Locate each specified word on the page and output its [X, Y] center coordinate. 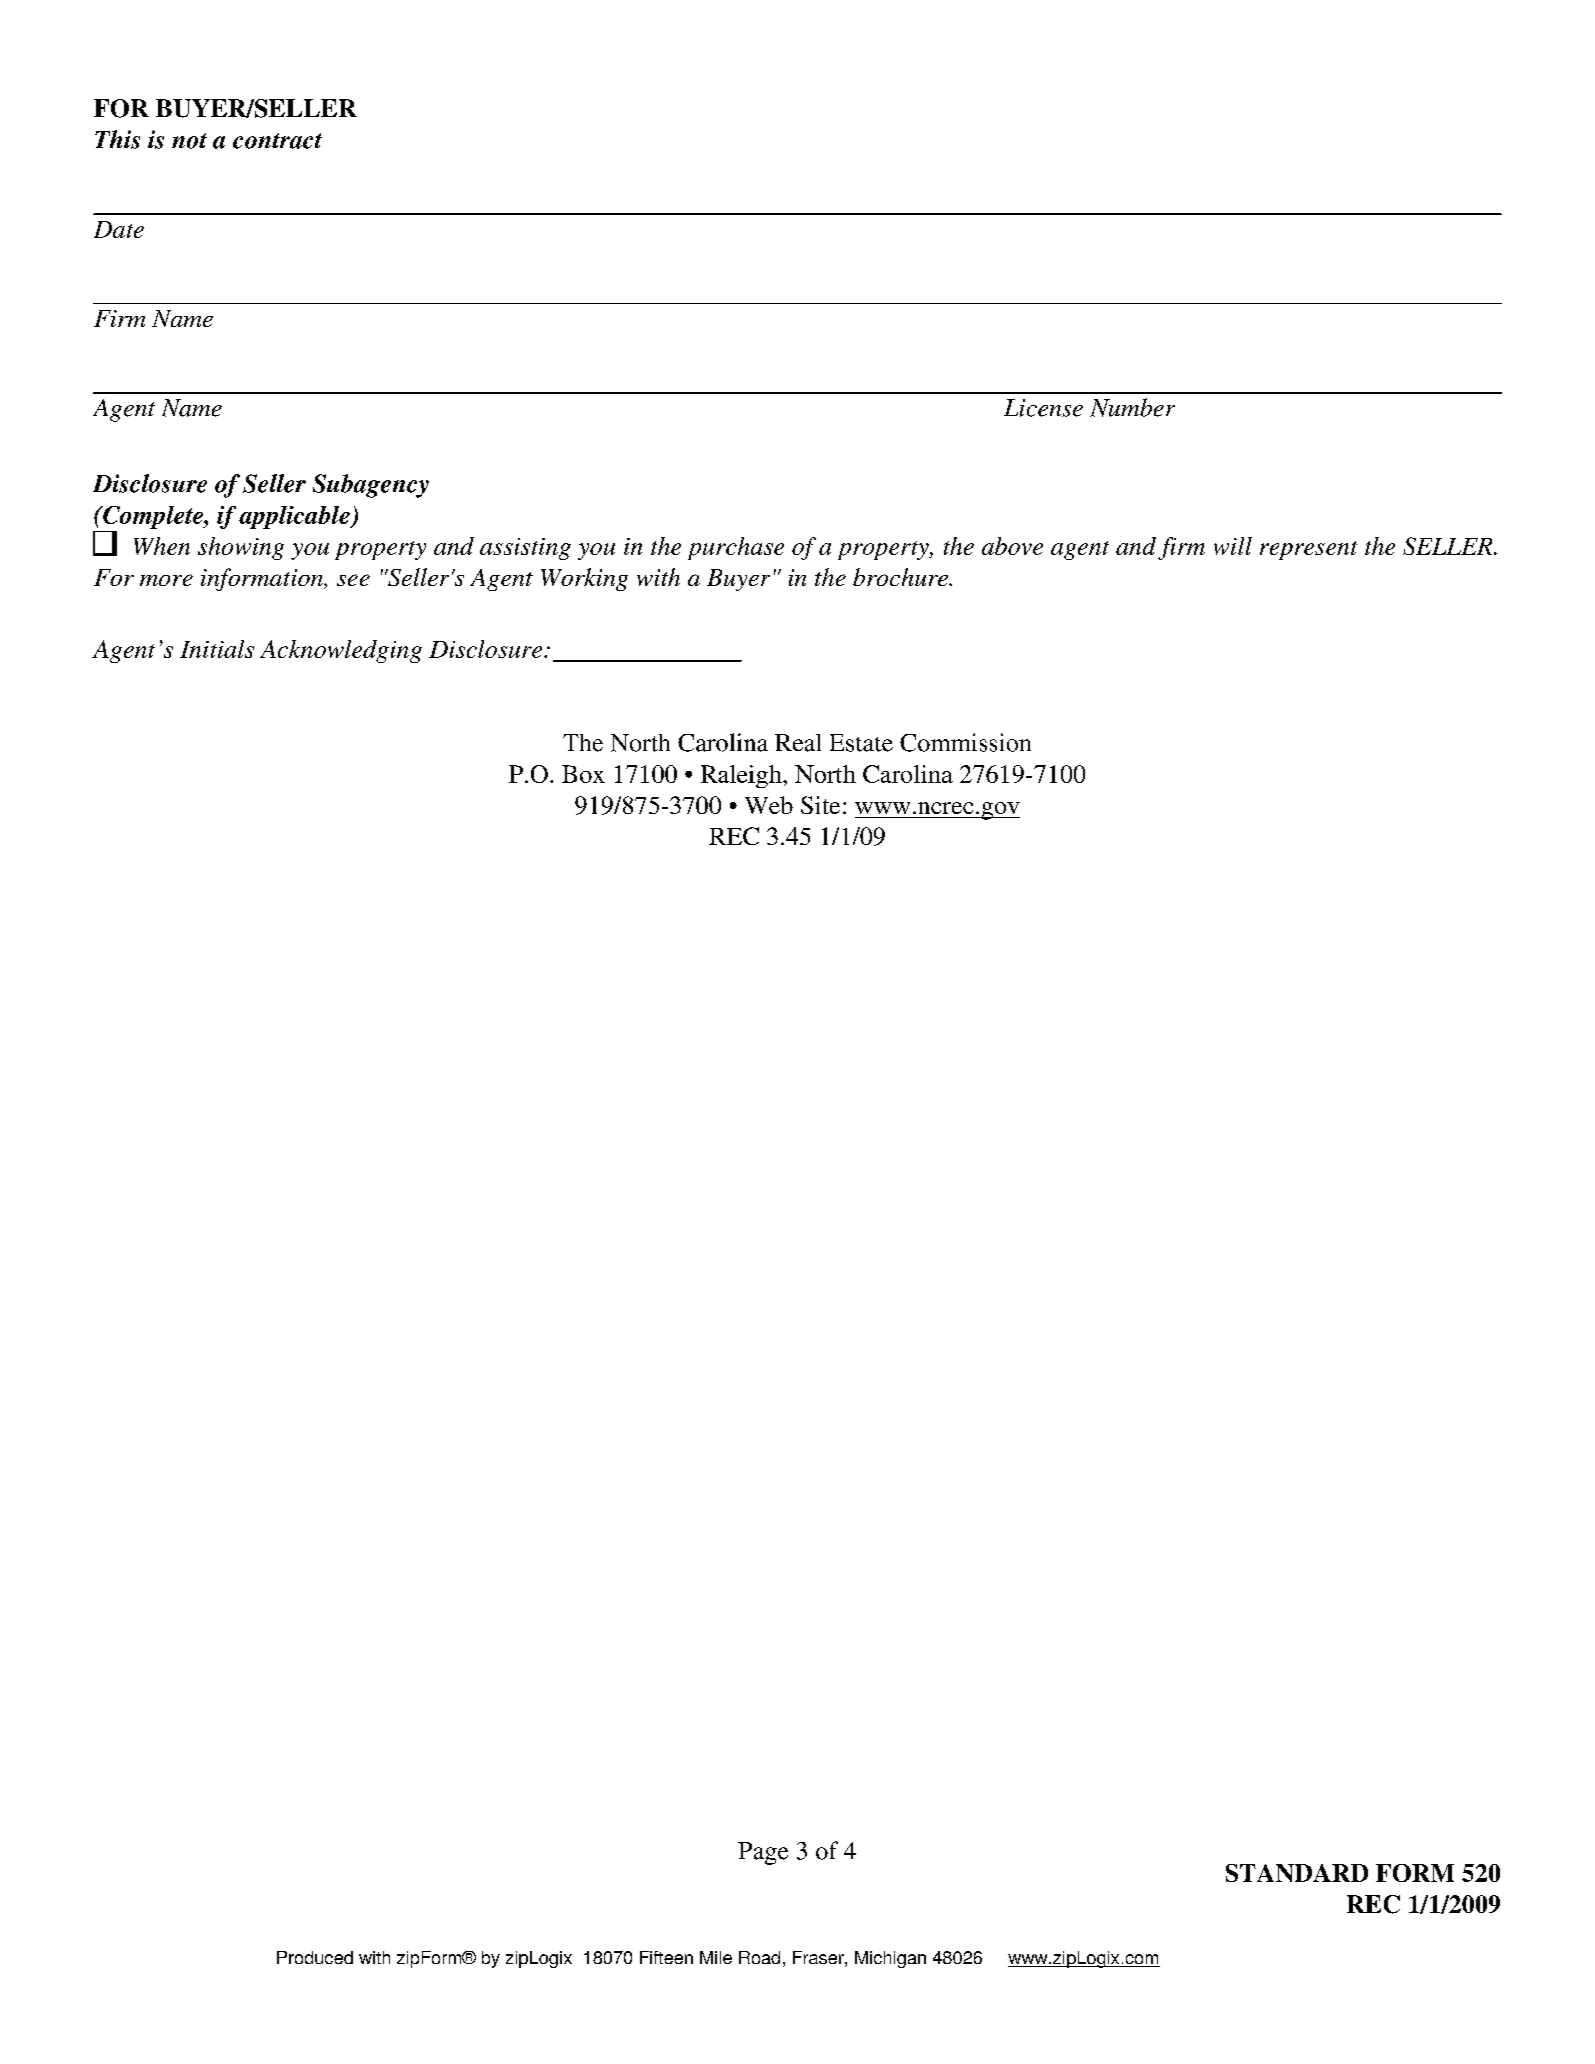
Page [763, 1853]
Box [583, 774]
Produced [315, 1957]
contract [277, 141]
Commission [965, 742]
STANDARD [1297, 1873]
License [1043, 408]
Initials [217, 649]
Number [1132, 407]
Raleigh [742, 776]
